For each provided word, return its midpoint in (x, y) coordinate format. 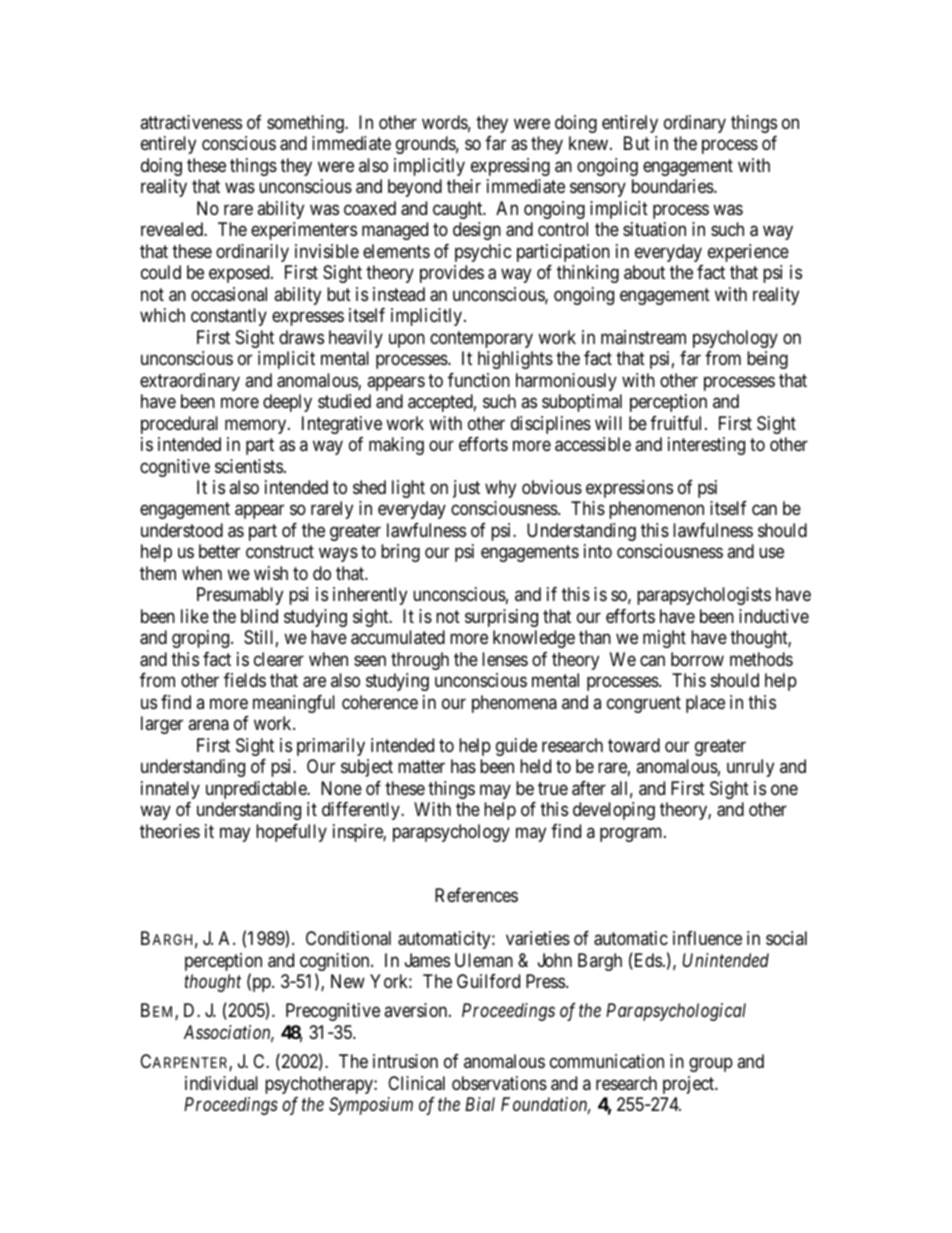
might (664, 639)
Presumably (240, 596)
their (464, 186)
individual (221, 1083)
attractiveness (191, 122)
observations (499, 1083)
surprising (501, 618)
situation (654, 229)
